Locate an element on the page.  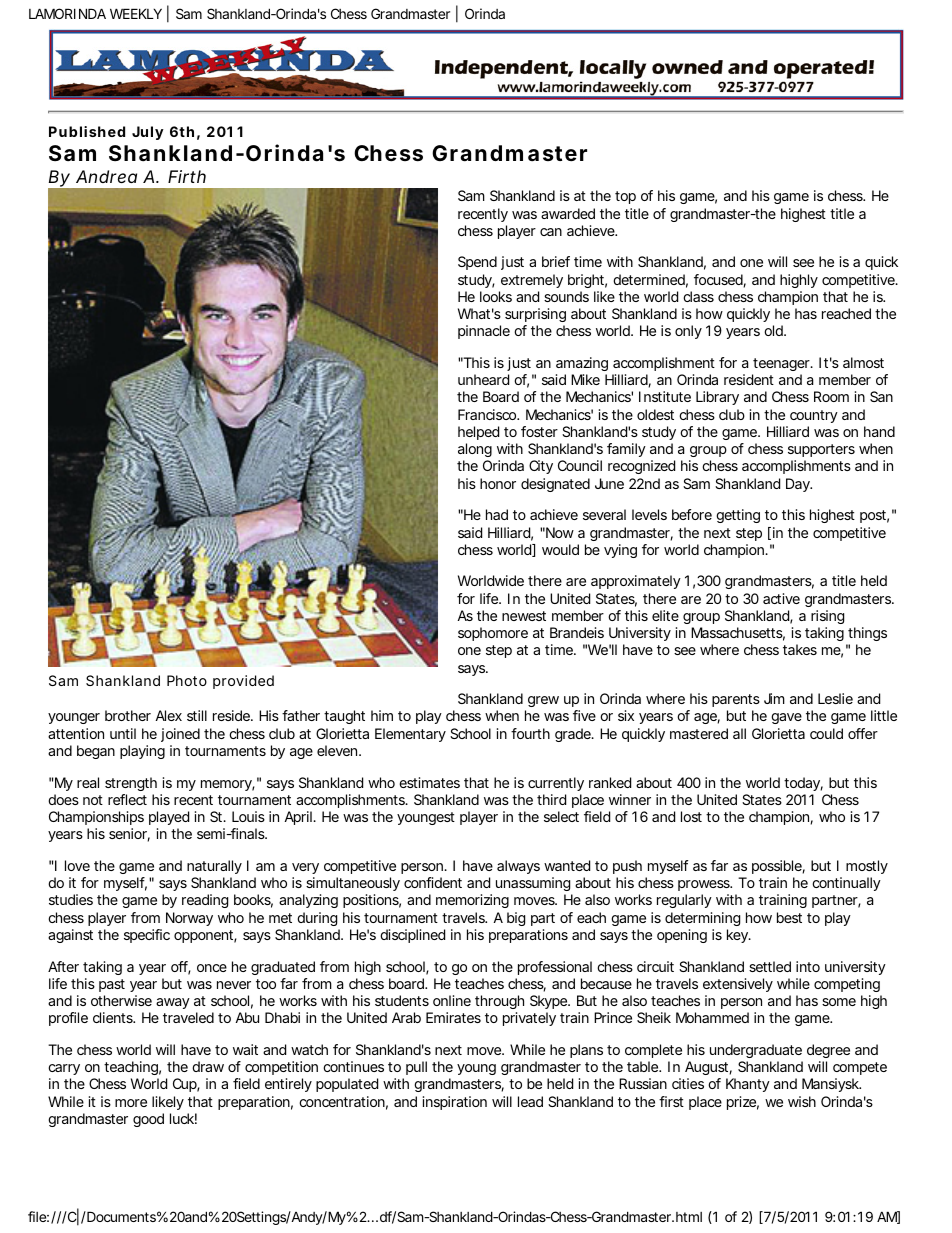
looks is located at coordinates (496, 296).
